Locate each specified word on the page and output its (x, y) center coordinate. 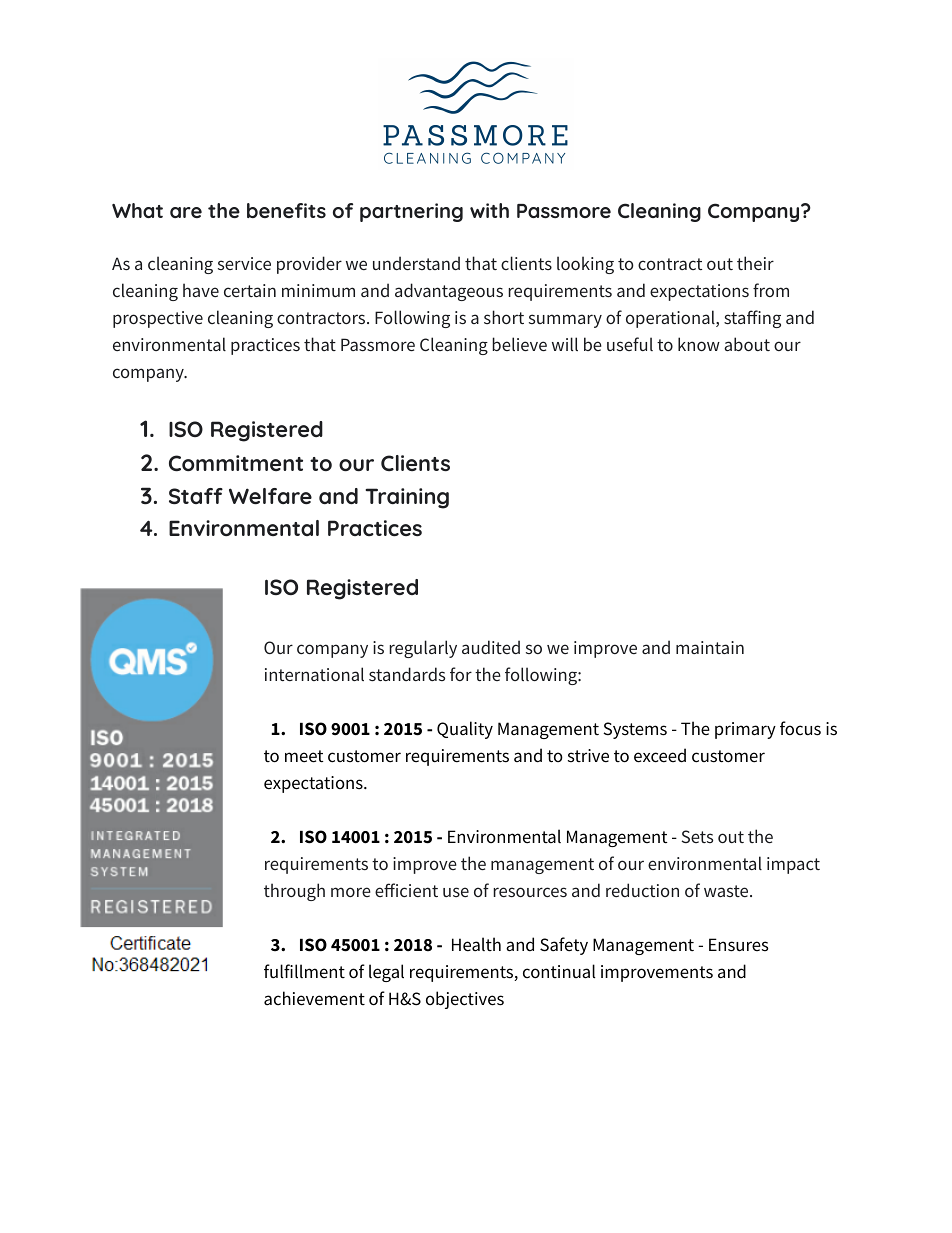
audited (491, 647)
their (755, 263)
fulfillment (304, 971)
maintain (710, 647)
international (314, 674)
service (244, 263)
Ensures (739, 945)
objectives (465, 1000)
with (489, 210)
